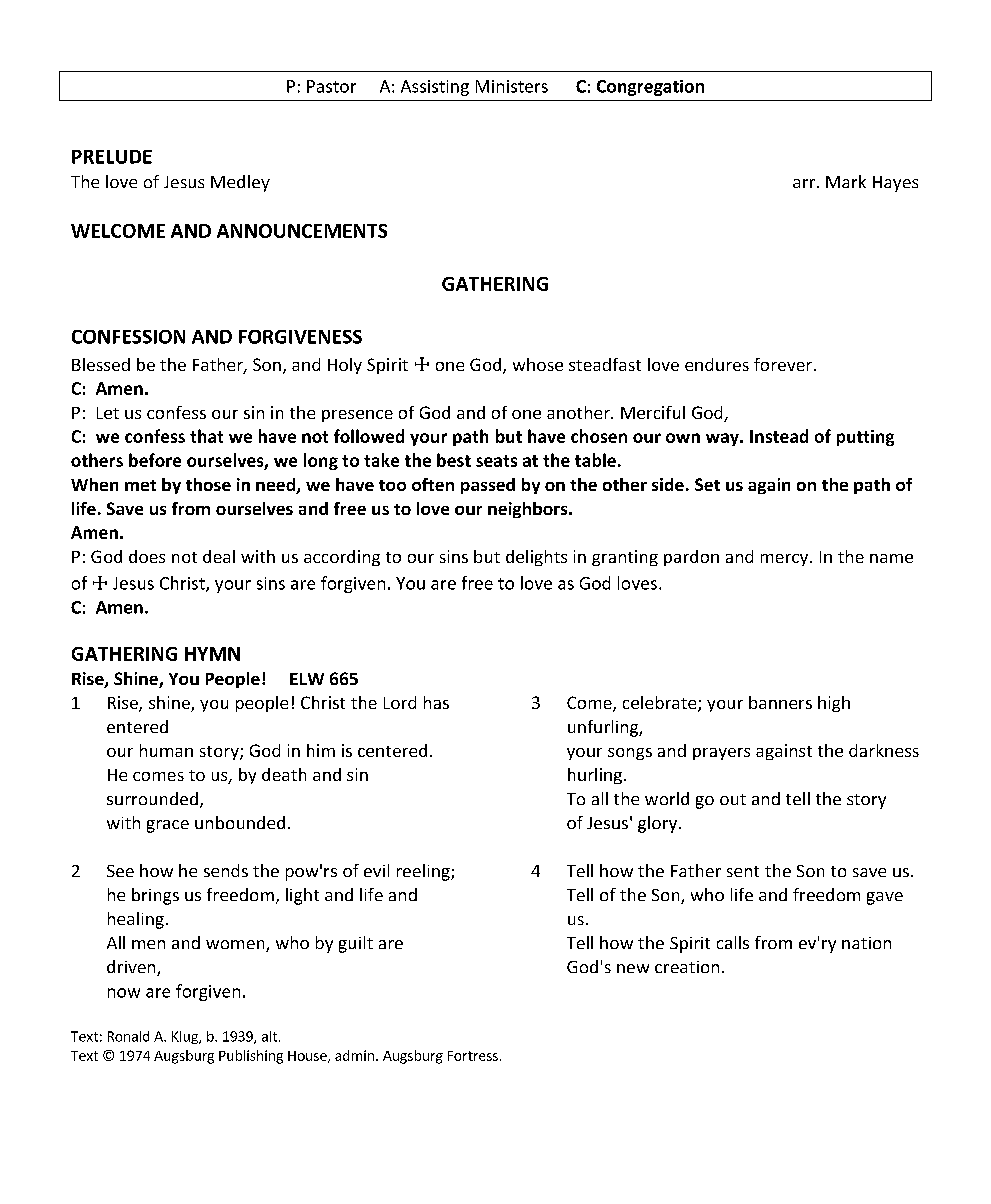 The width and height of the screenshot is (991, 1204). Describe the element at coordinates (687, 967) in the screenshot. I see `creation` at that location.
